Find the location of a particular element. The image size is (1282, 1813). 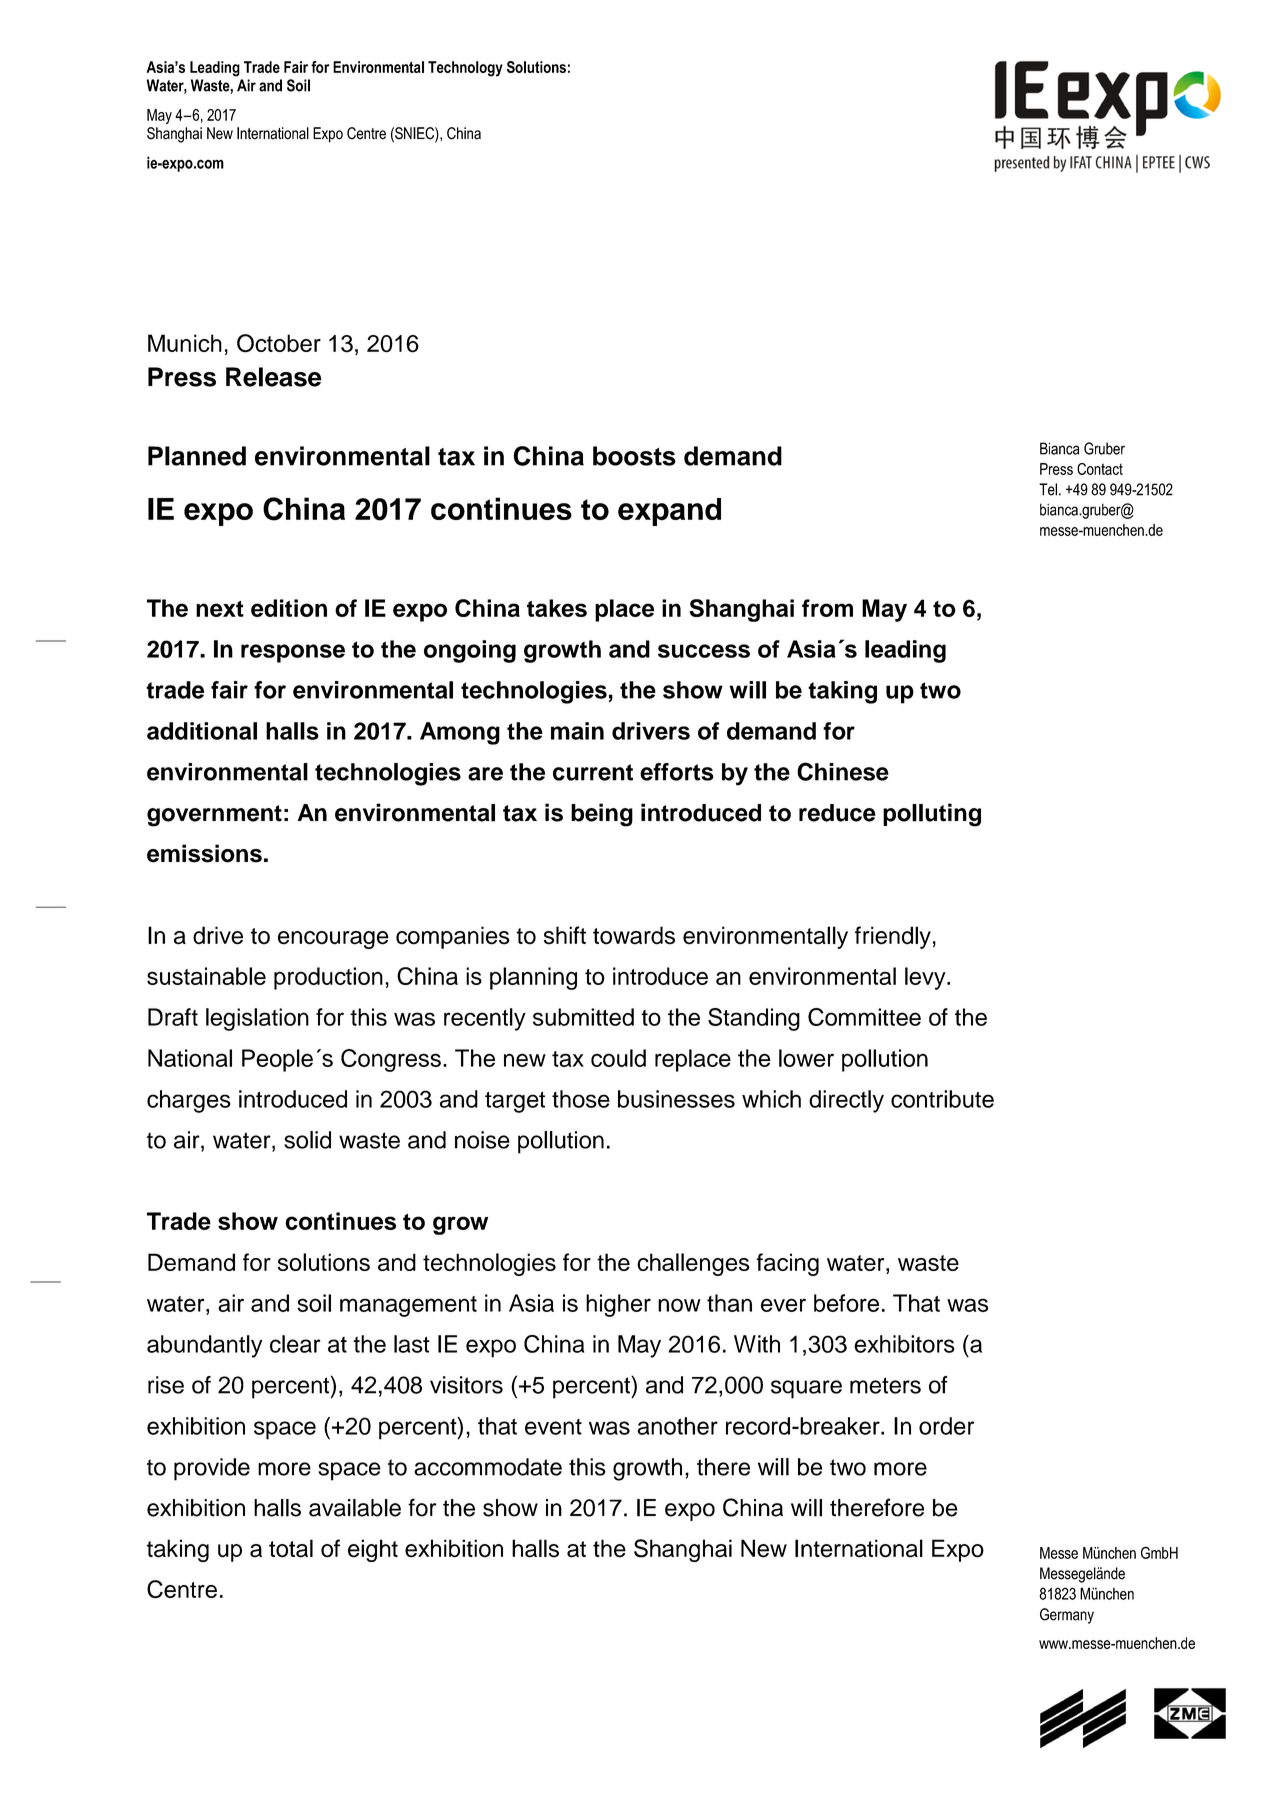

edition is located at coordinates (289, 608).
